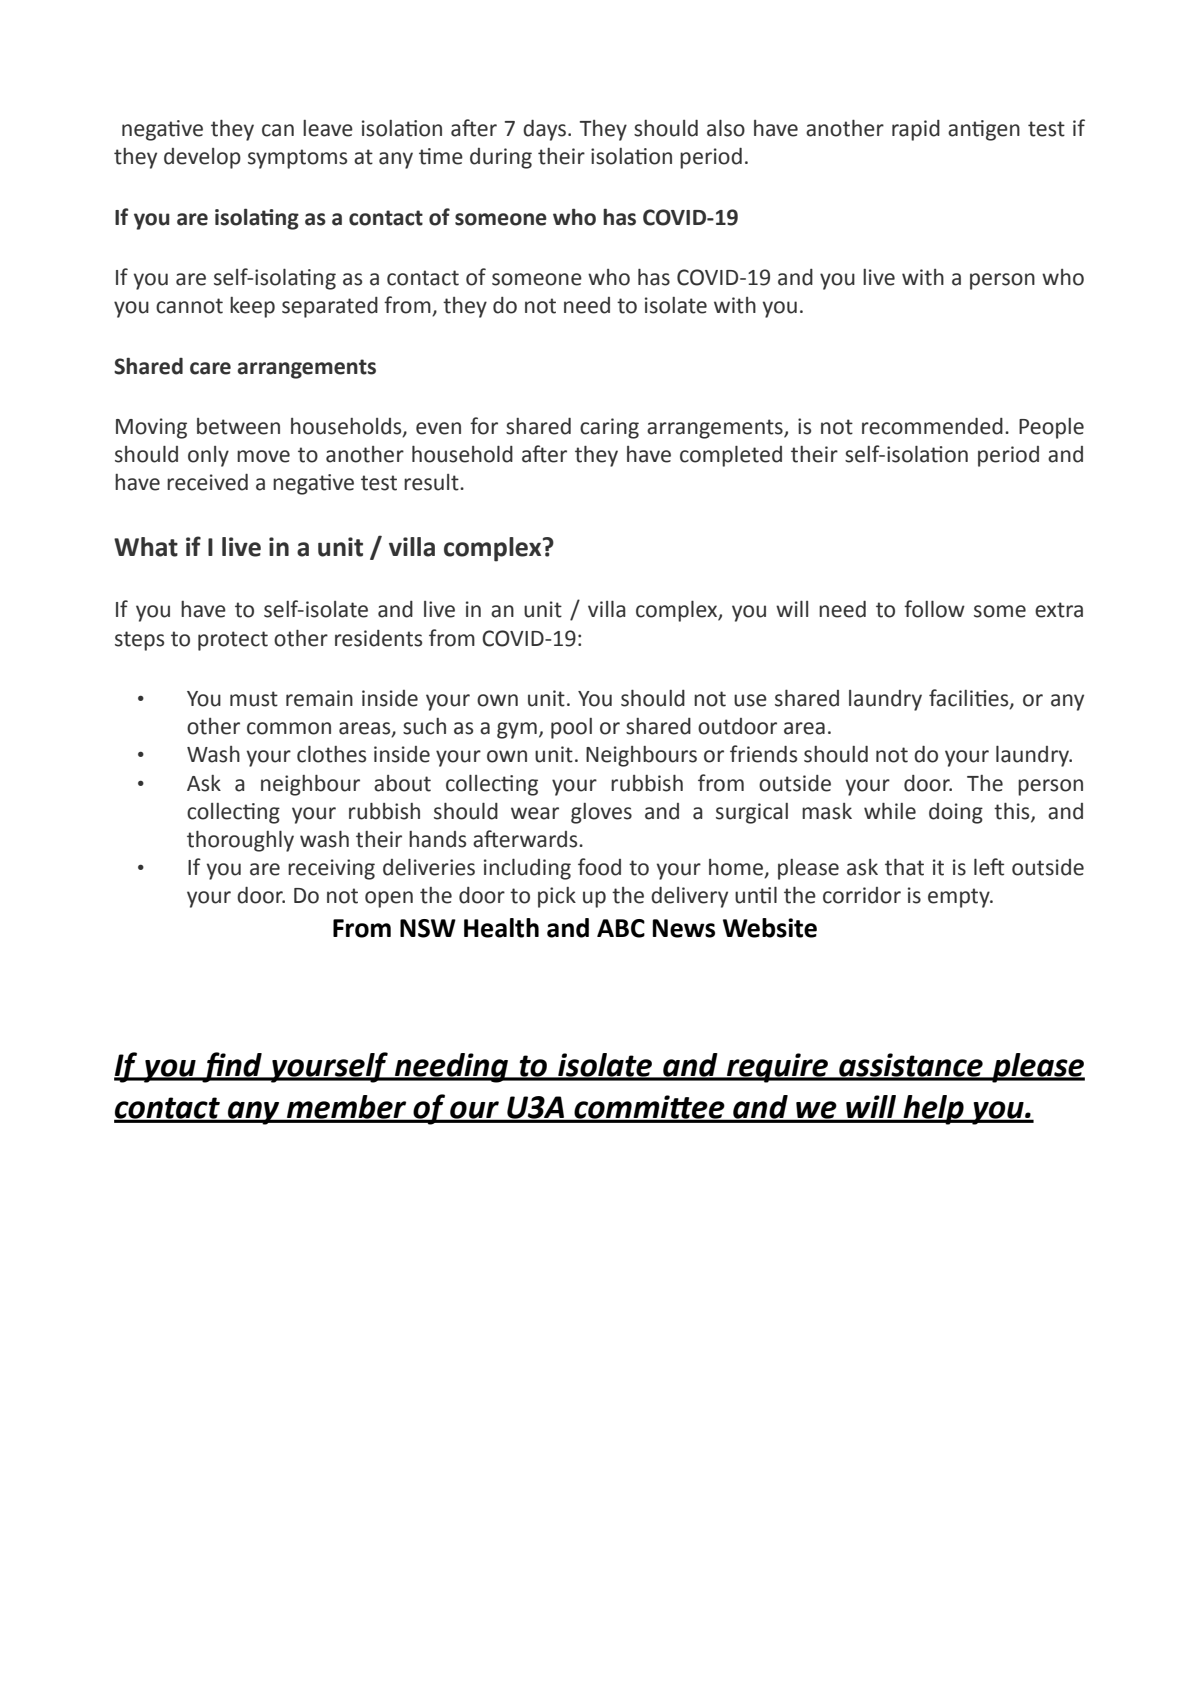  Describe the element at coordinates (254, 699) in the page. I see `must` at that location.
